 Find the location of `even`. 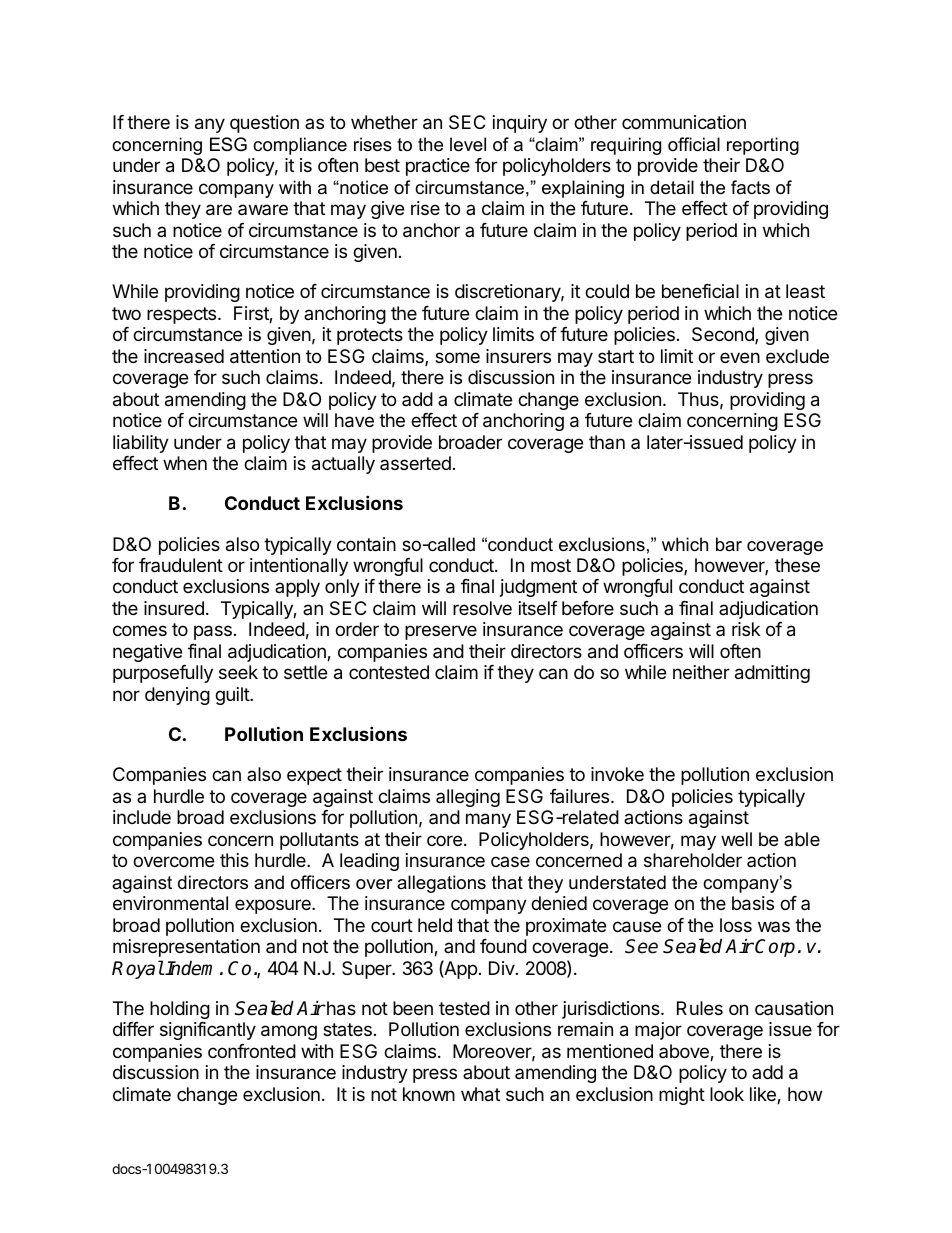

even is located at coordinates (740, 357).
